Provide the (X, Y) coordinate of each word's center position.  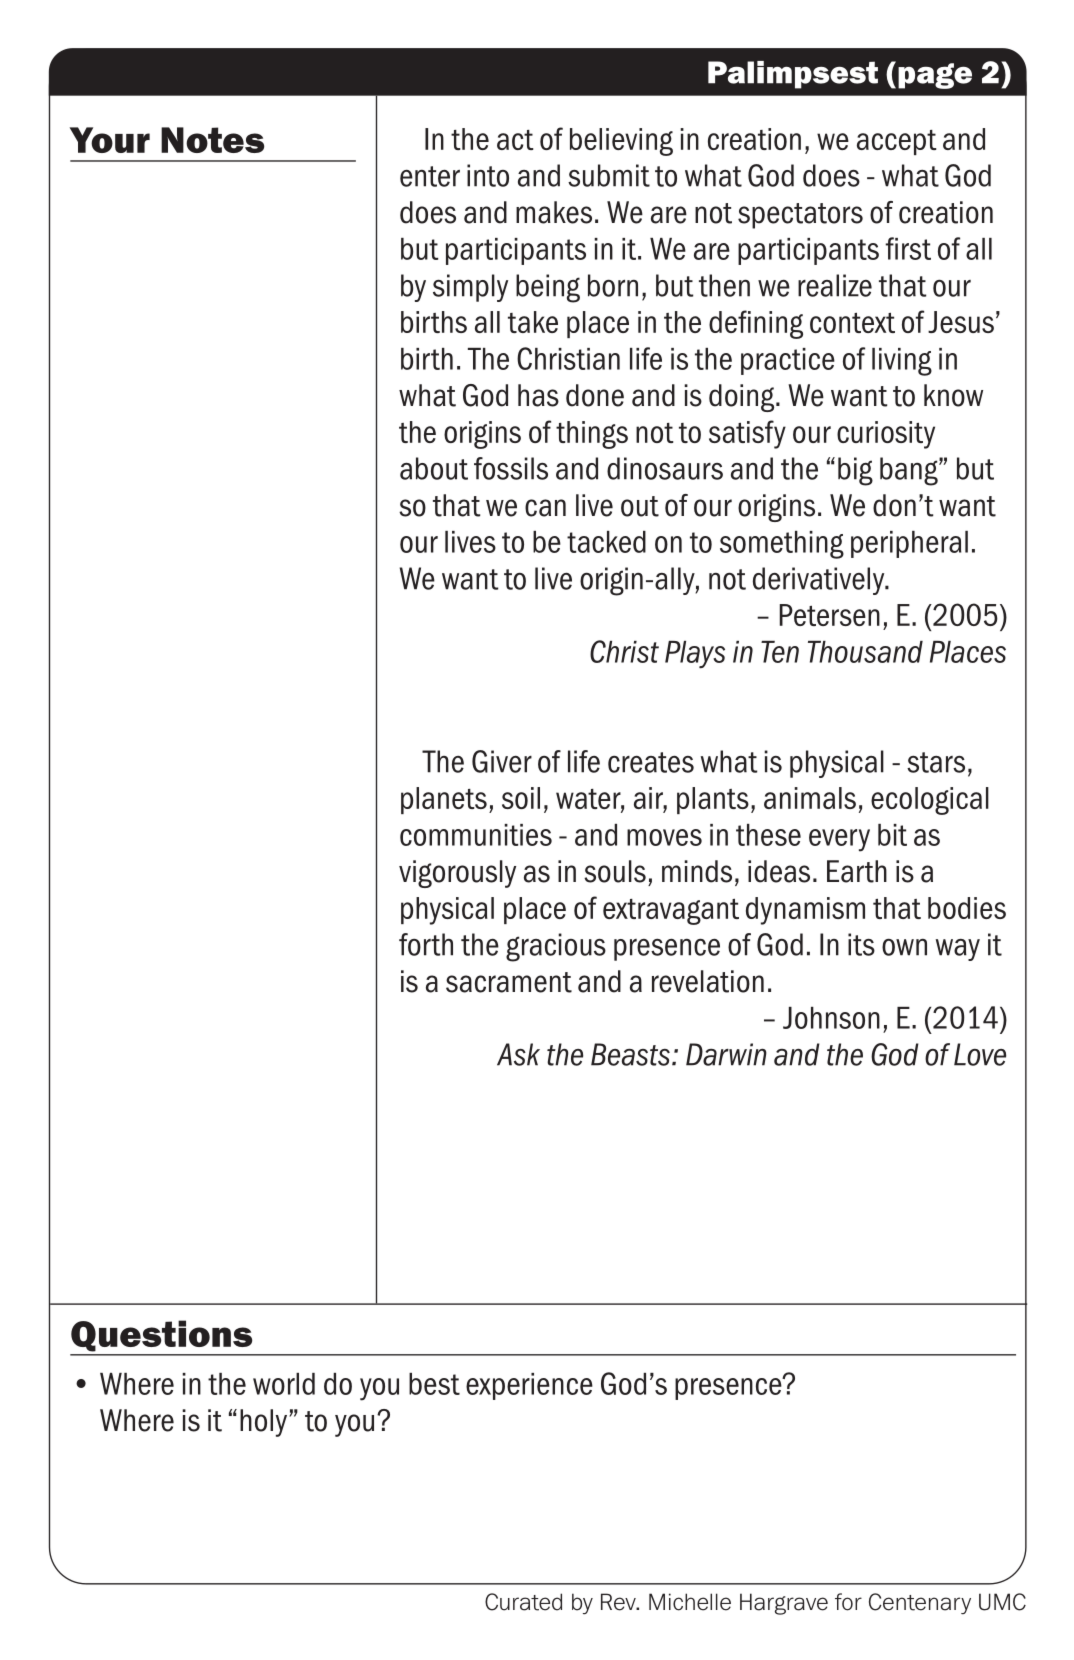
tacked (606, 542)
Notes (212, 140)
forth (426, 944)
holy (265, 1423)
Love (980, 1054)
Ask (518, 1054)
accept (896, 142)
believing (621, 142)
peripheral (909, 544)
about (434, 468)
